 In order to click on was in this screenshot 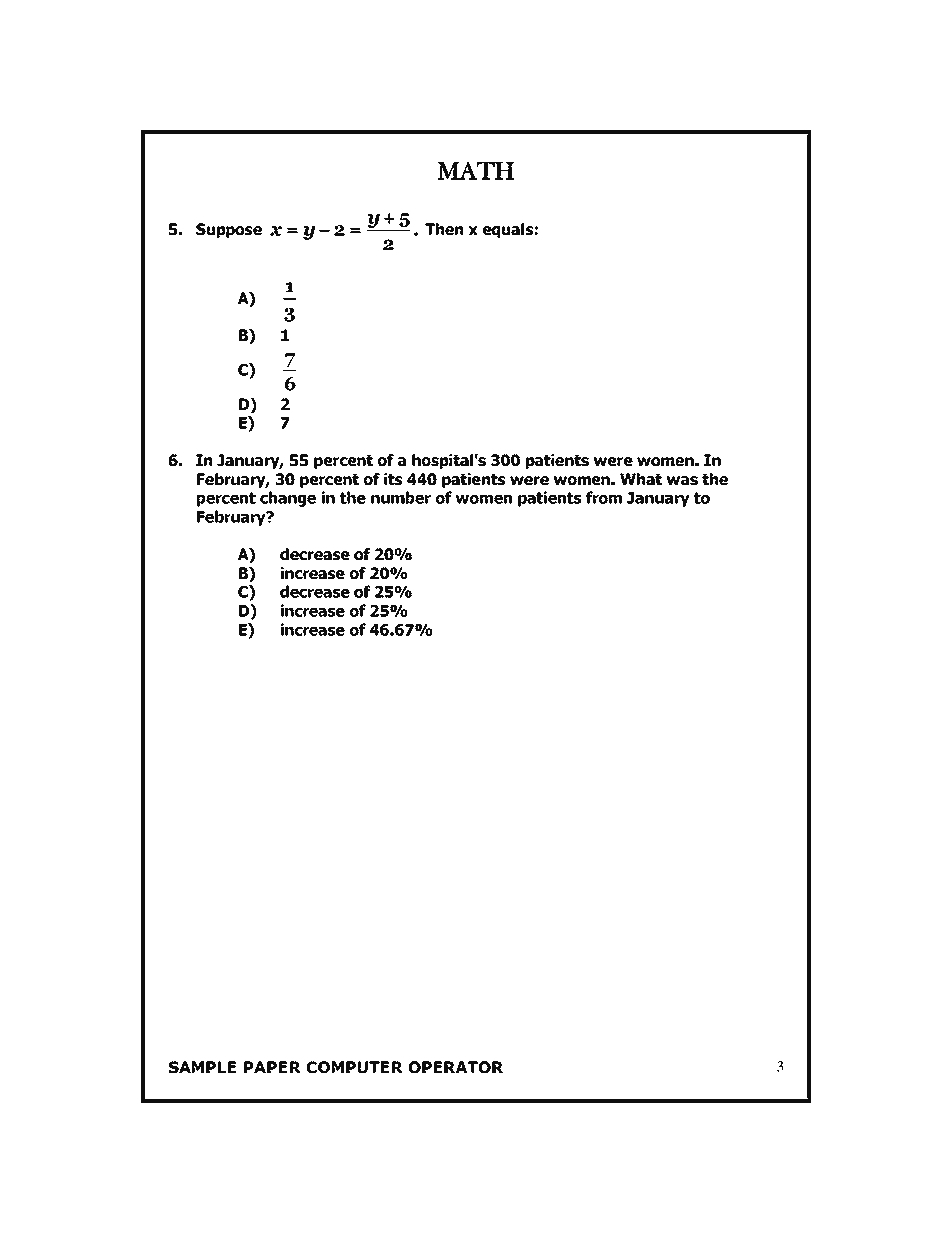, I will do `click(682, 480)`.
